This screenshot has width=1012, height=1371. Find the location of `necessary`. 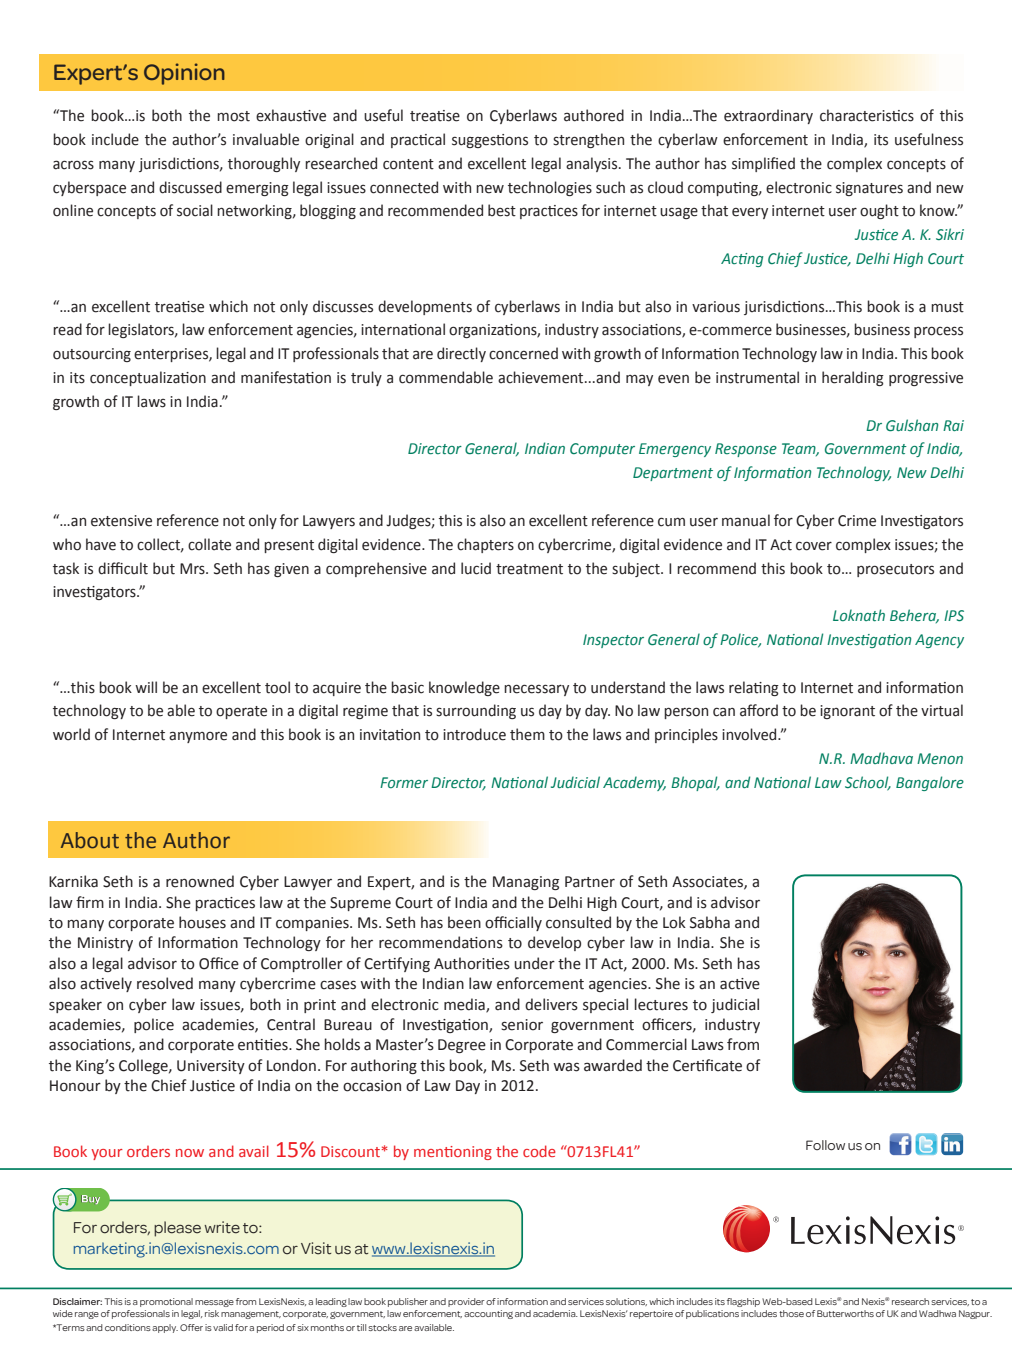

necessary is located at coordinates (536, 690).
